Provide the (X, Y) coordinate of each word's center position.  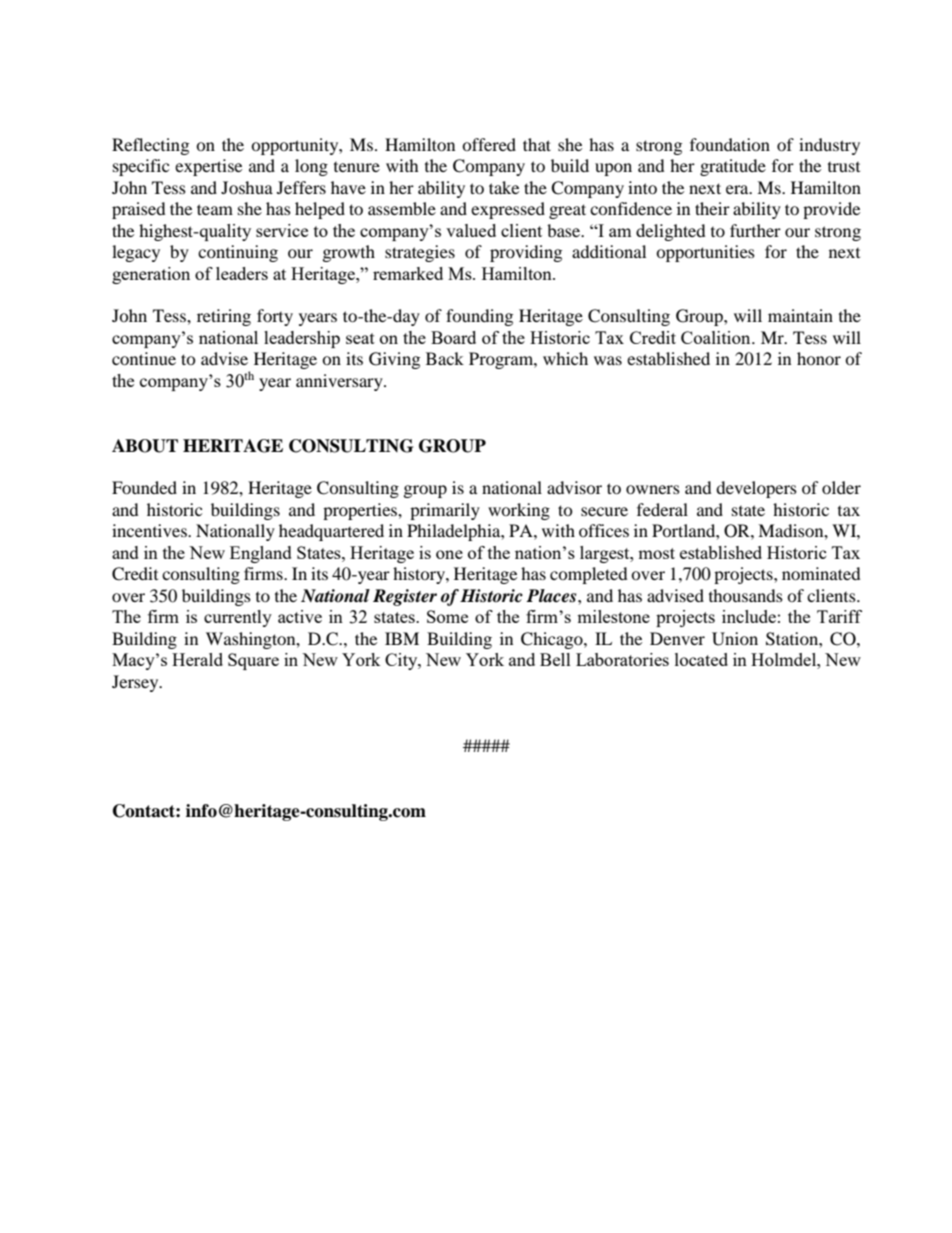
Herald (197, 659)
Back (445, 358)
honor (819, 358)
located (701, 659)
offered (489, 144)
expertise (208, 167)
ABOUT (145, 446)
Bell (555, 659)
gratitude (733, 167)
